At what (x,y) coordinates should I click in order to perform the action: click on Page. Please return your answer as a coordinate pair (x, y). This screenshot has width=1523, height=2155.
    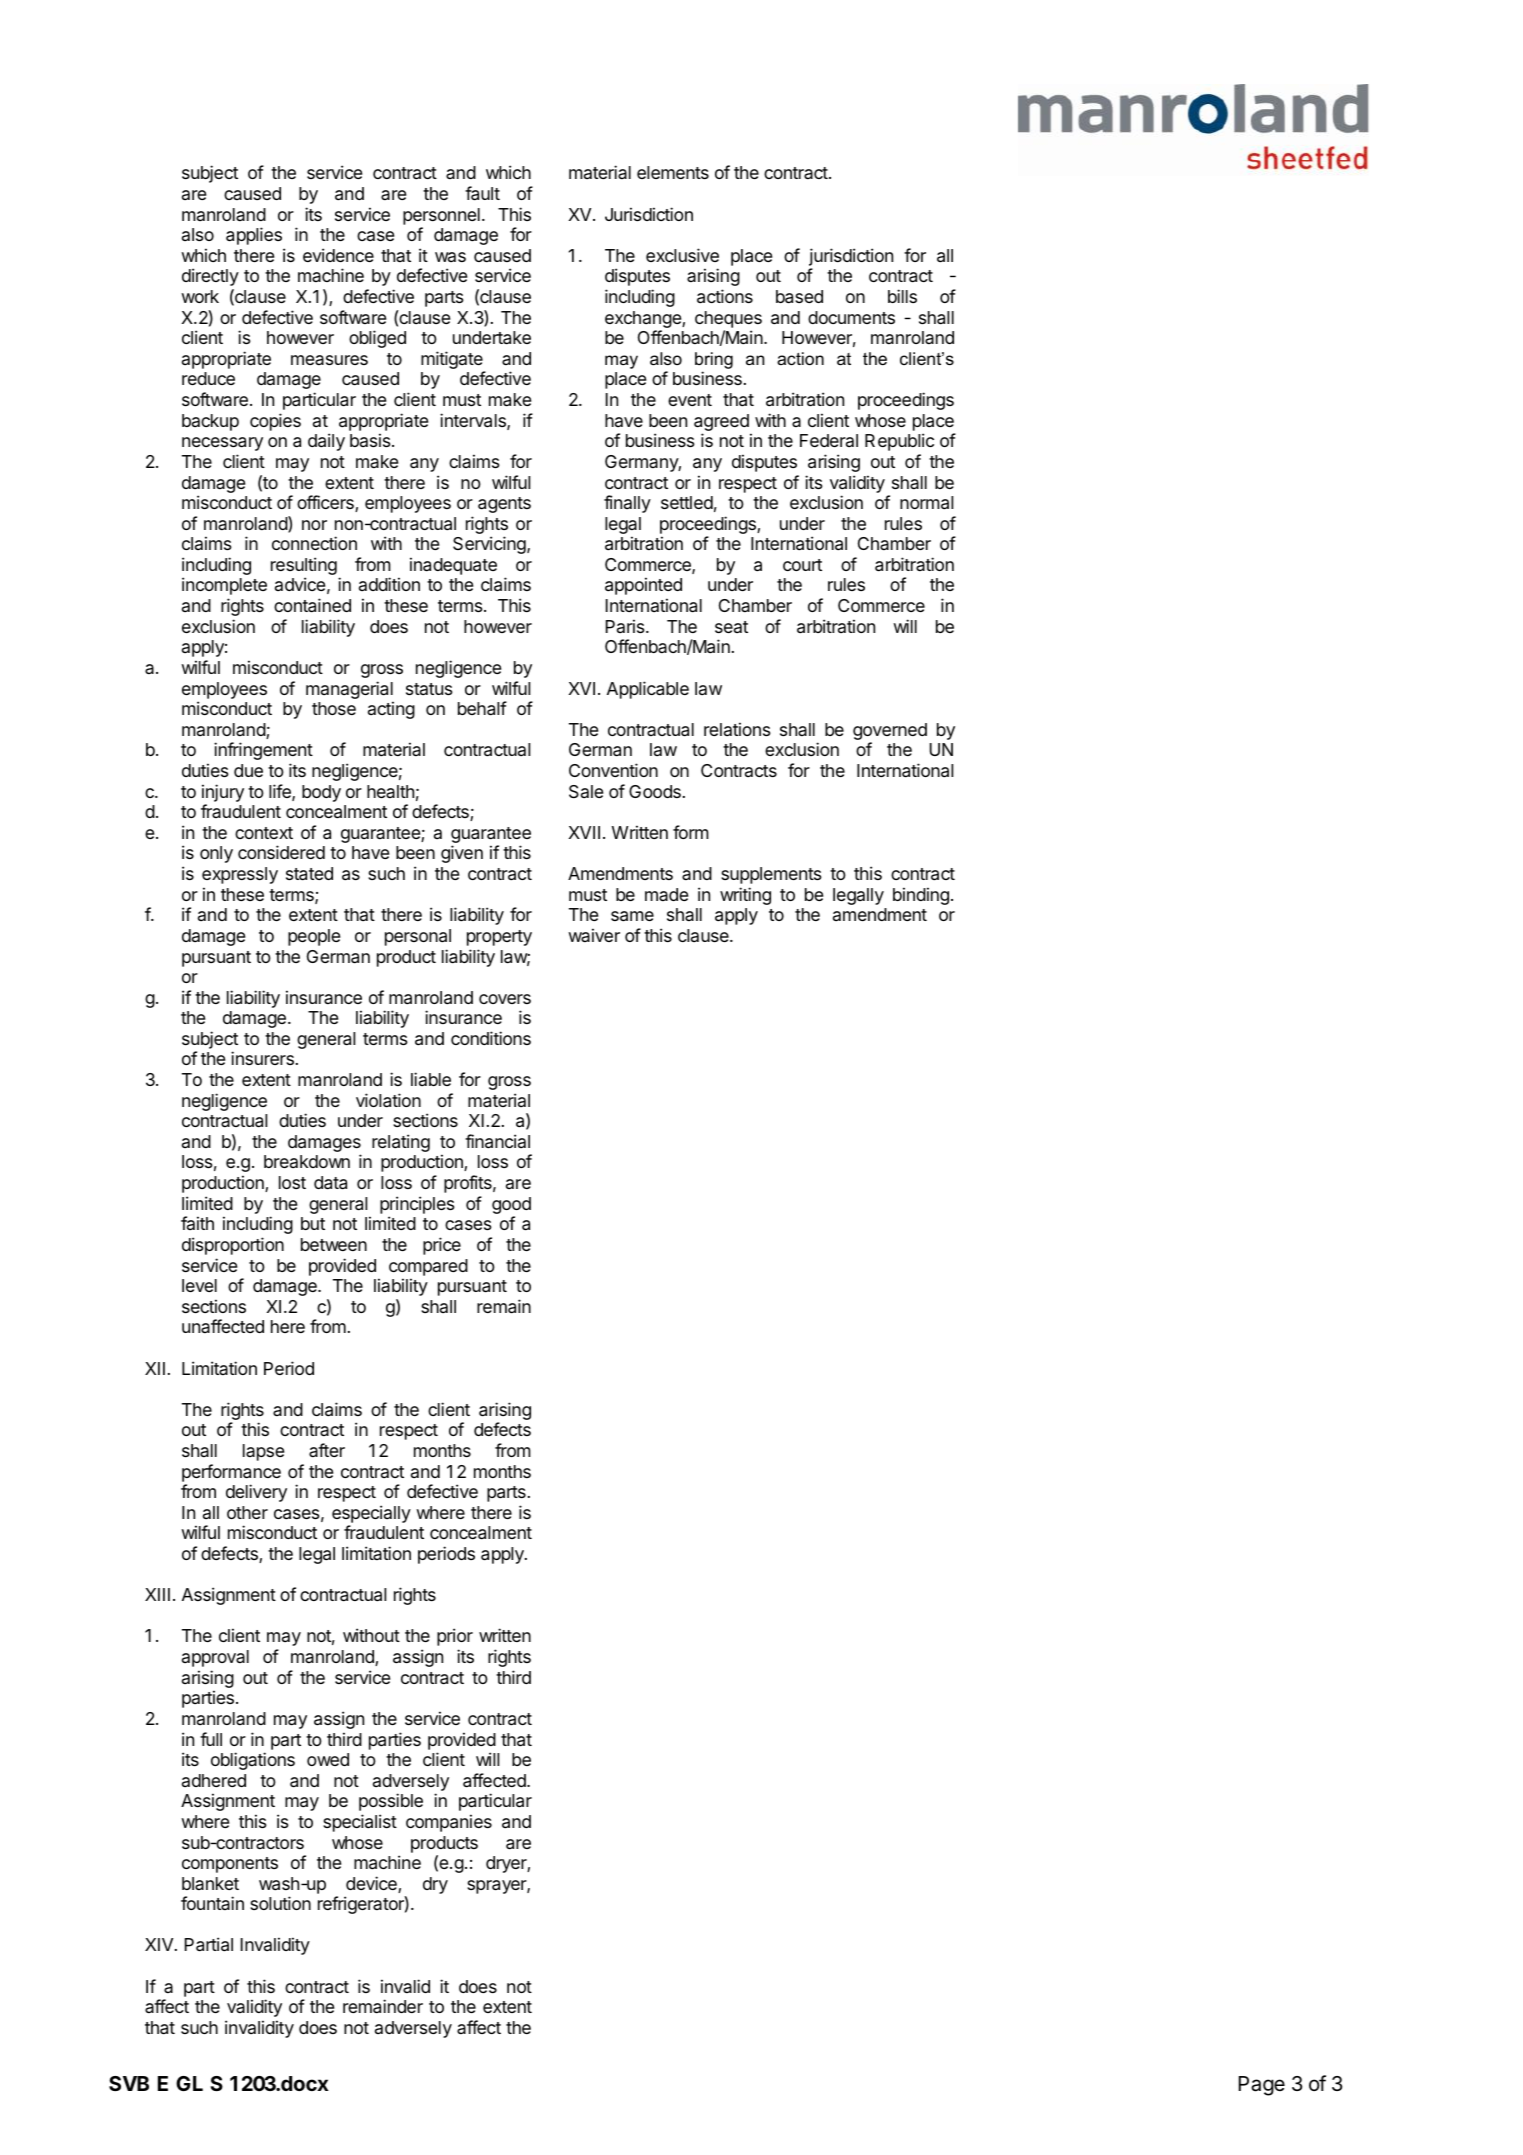
    Looking at the image, I should click on (1262, 2086).
